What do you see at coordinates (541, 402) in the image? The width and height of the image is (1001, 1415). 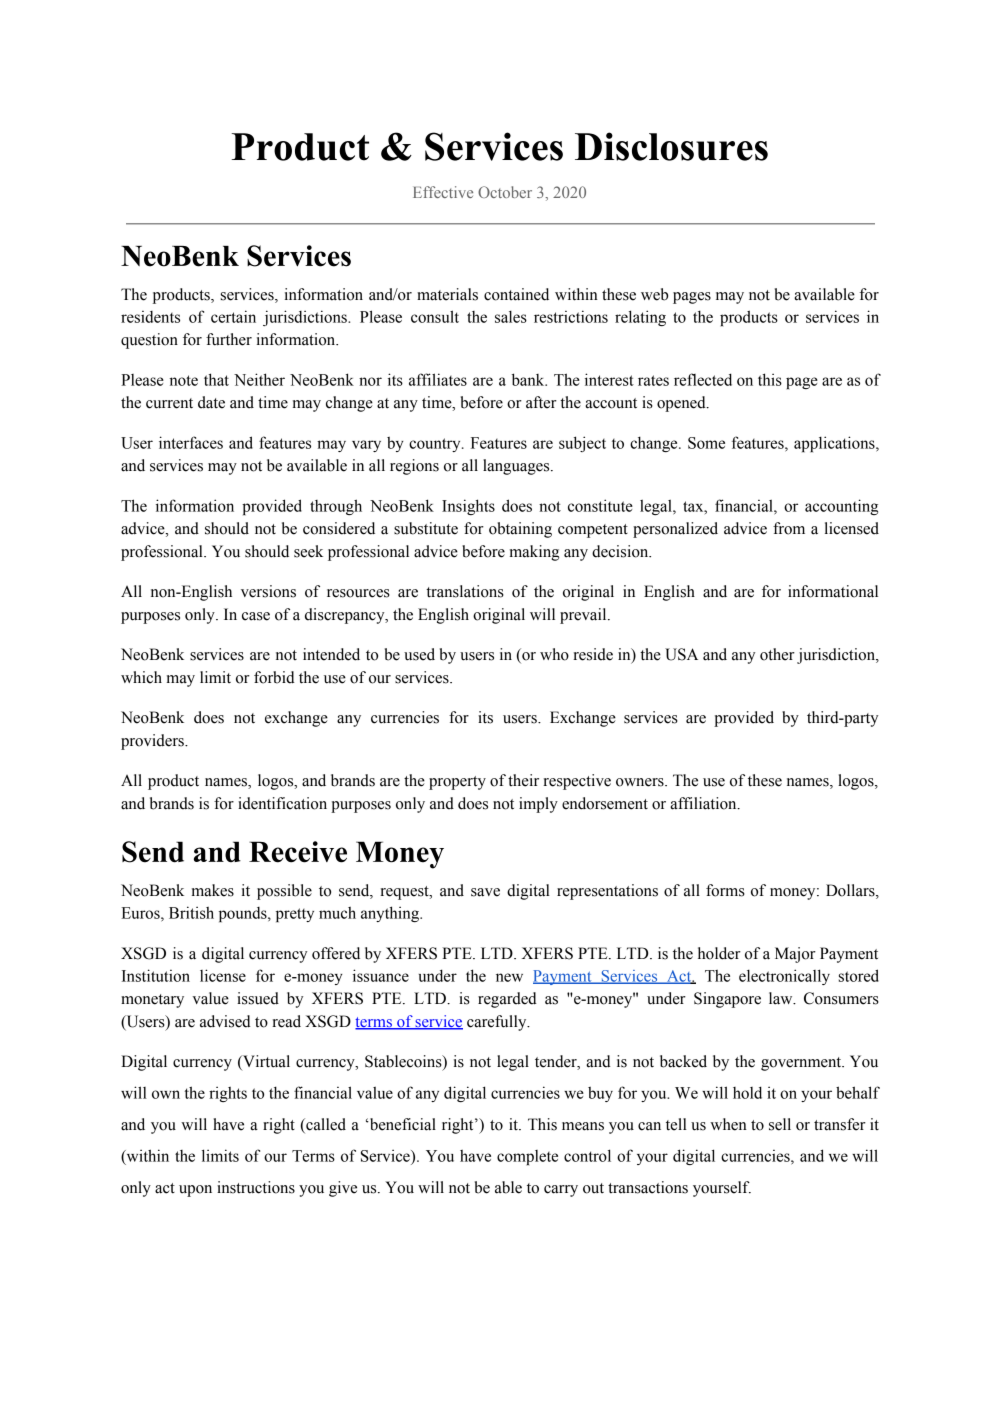 I see `after` at bounding box center [541, 402].
